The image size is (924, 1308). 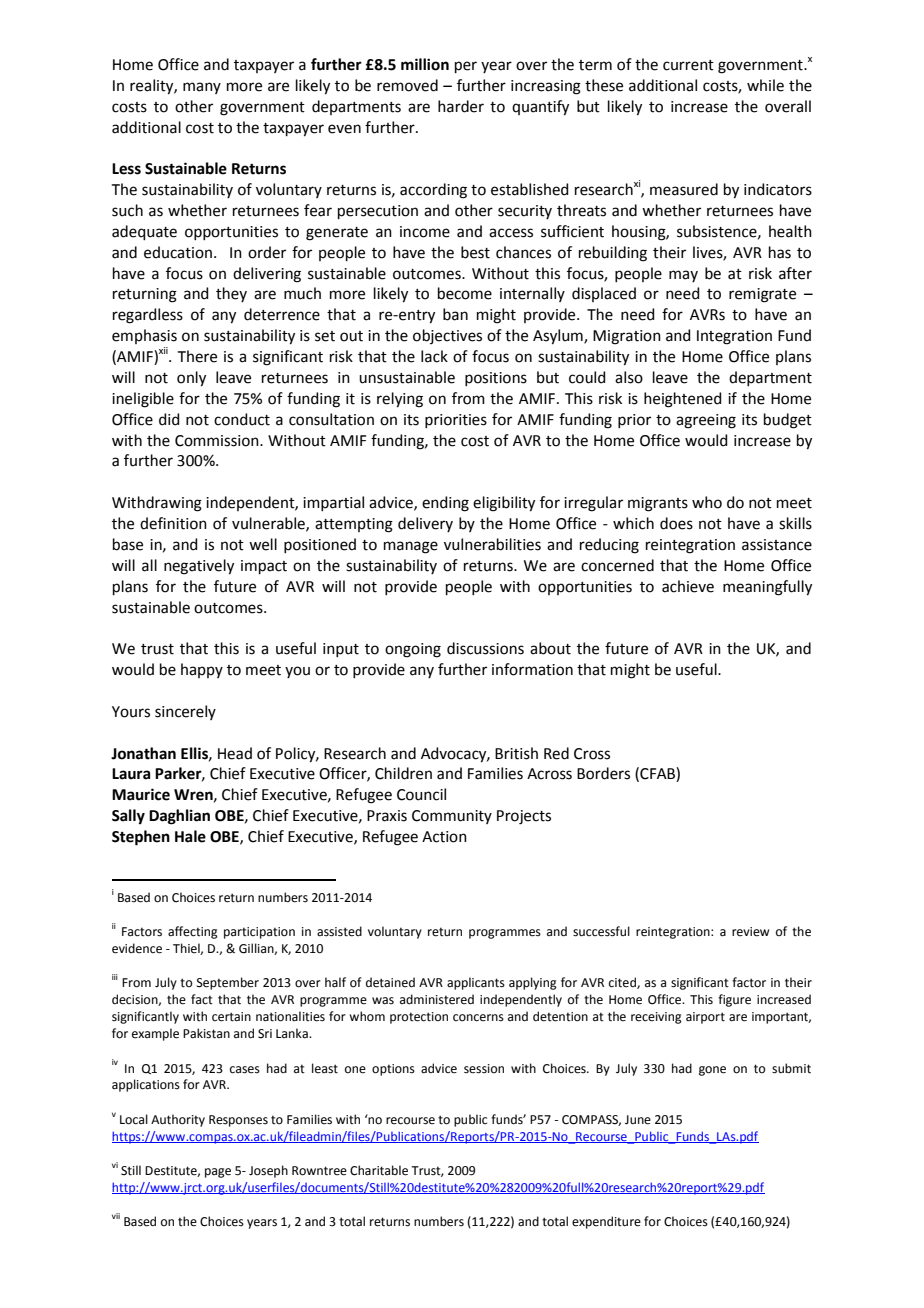 I want to click on lack, so click(x=434, y=356).
